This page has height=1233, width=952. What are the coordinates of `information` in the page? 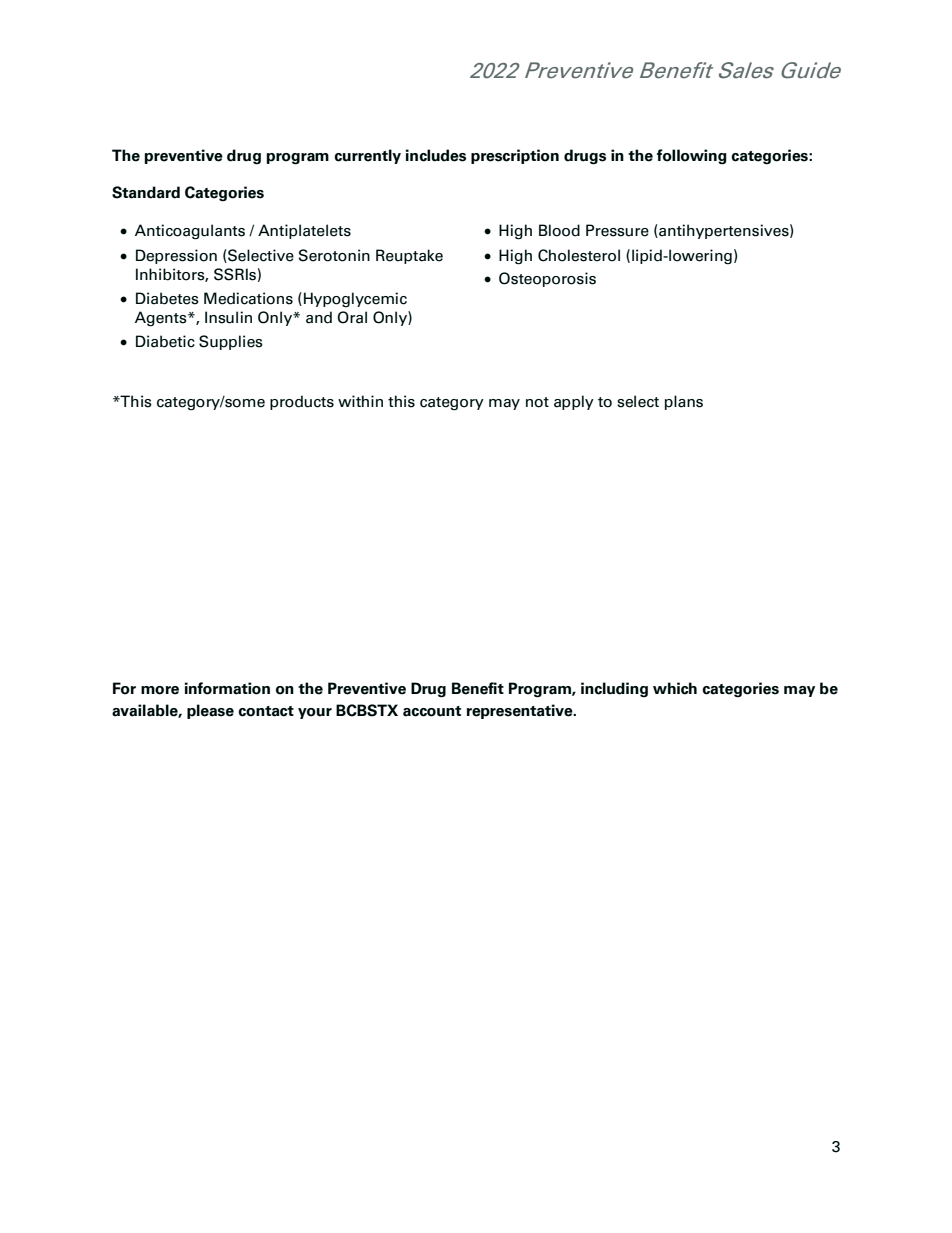 It's located at (227, 688).
